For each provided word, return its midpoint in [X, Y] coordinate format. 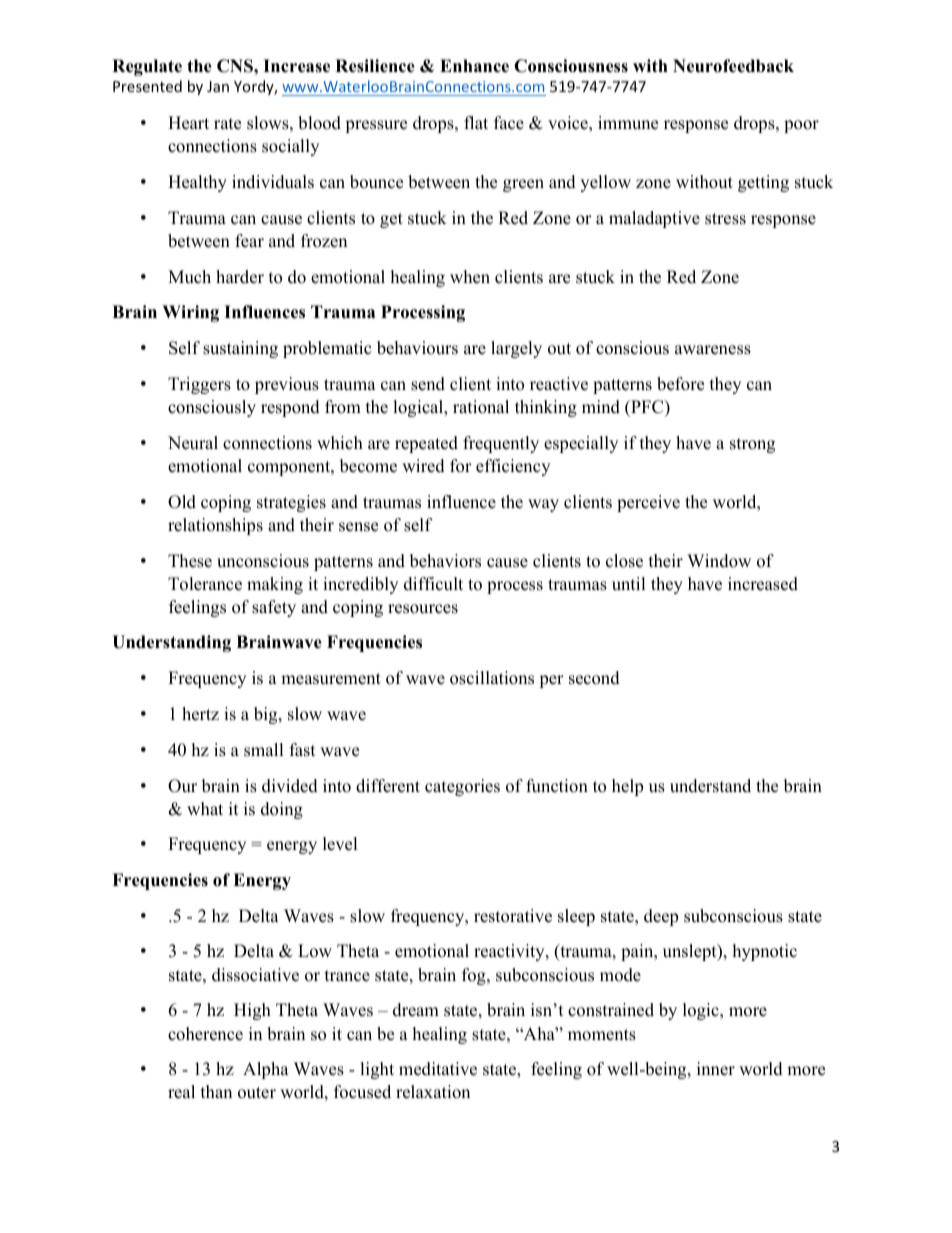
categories [462, 787]
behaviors [445, 561]
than [216, 1091]
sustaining [240, 349]
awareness [713, 350]
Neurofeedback [733, 66]
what [205, 808]
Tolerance [205, 584]
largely [516, 349]
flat [476, 122]
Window [719, 561]
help [627, 787]
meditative [438, 1069]
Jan [218, 86]
